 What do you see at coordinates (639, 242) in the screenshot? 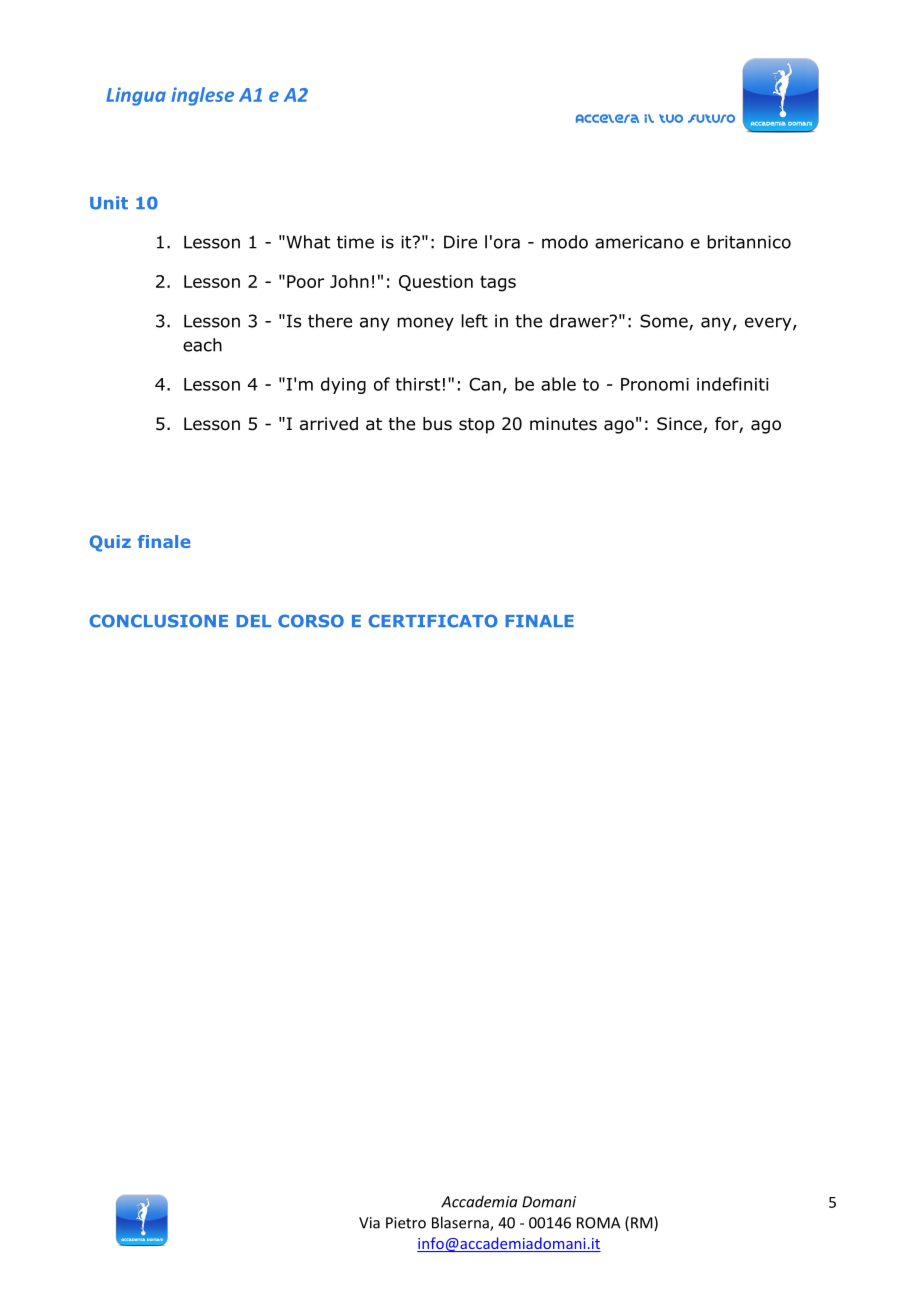
I see `americano` at bounding box center [639, 242].
